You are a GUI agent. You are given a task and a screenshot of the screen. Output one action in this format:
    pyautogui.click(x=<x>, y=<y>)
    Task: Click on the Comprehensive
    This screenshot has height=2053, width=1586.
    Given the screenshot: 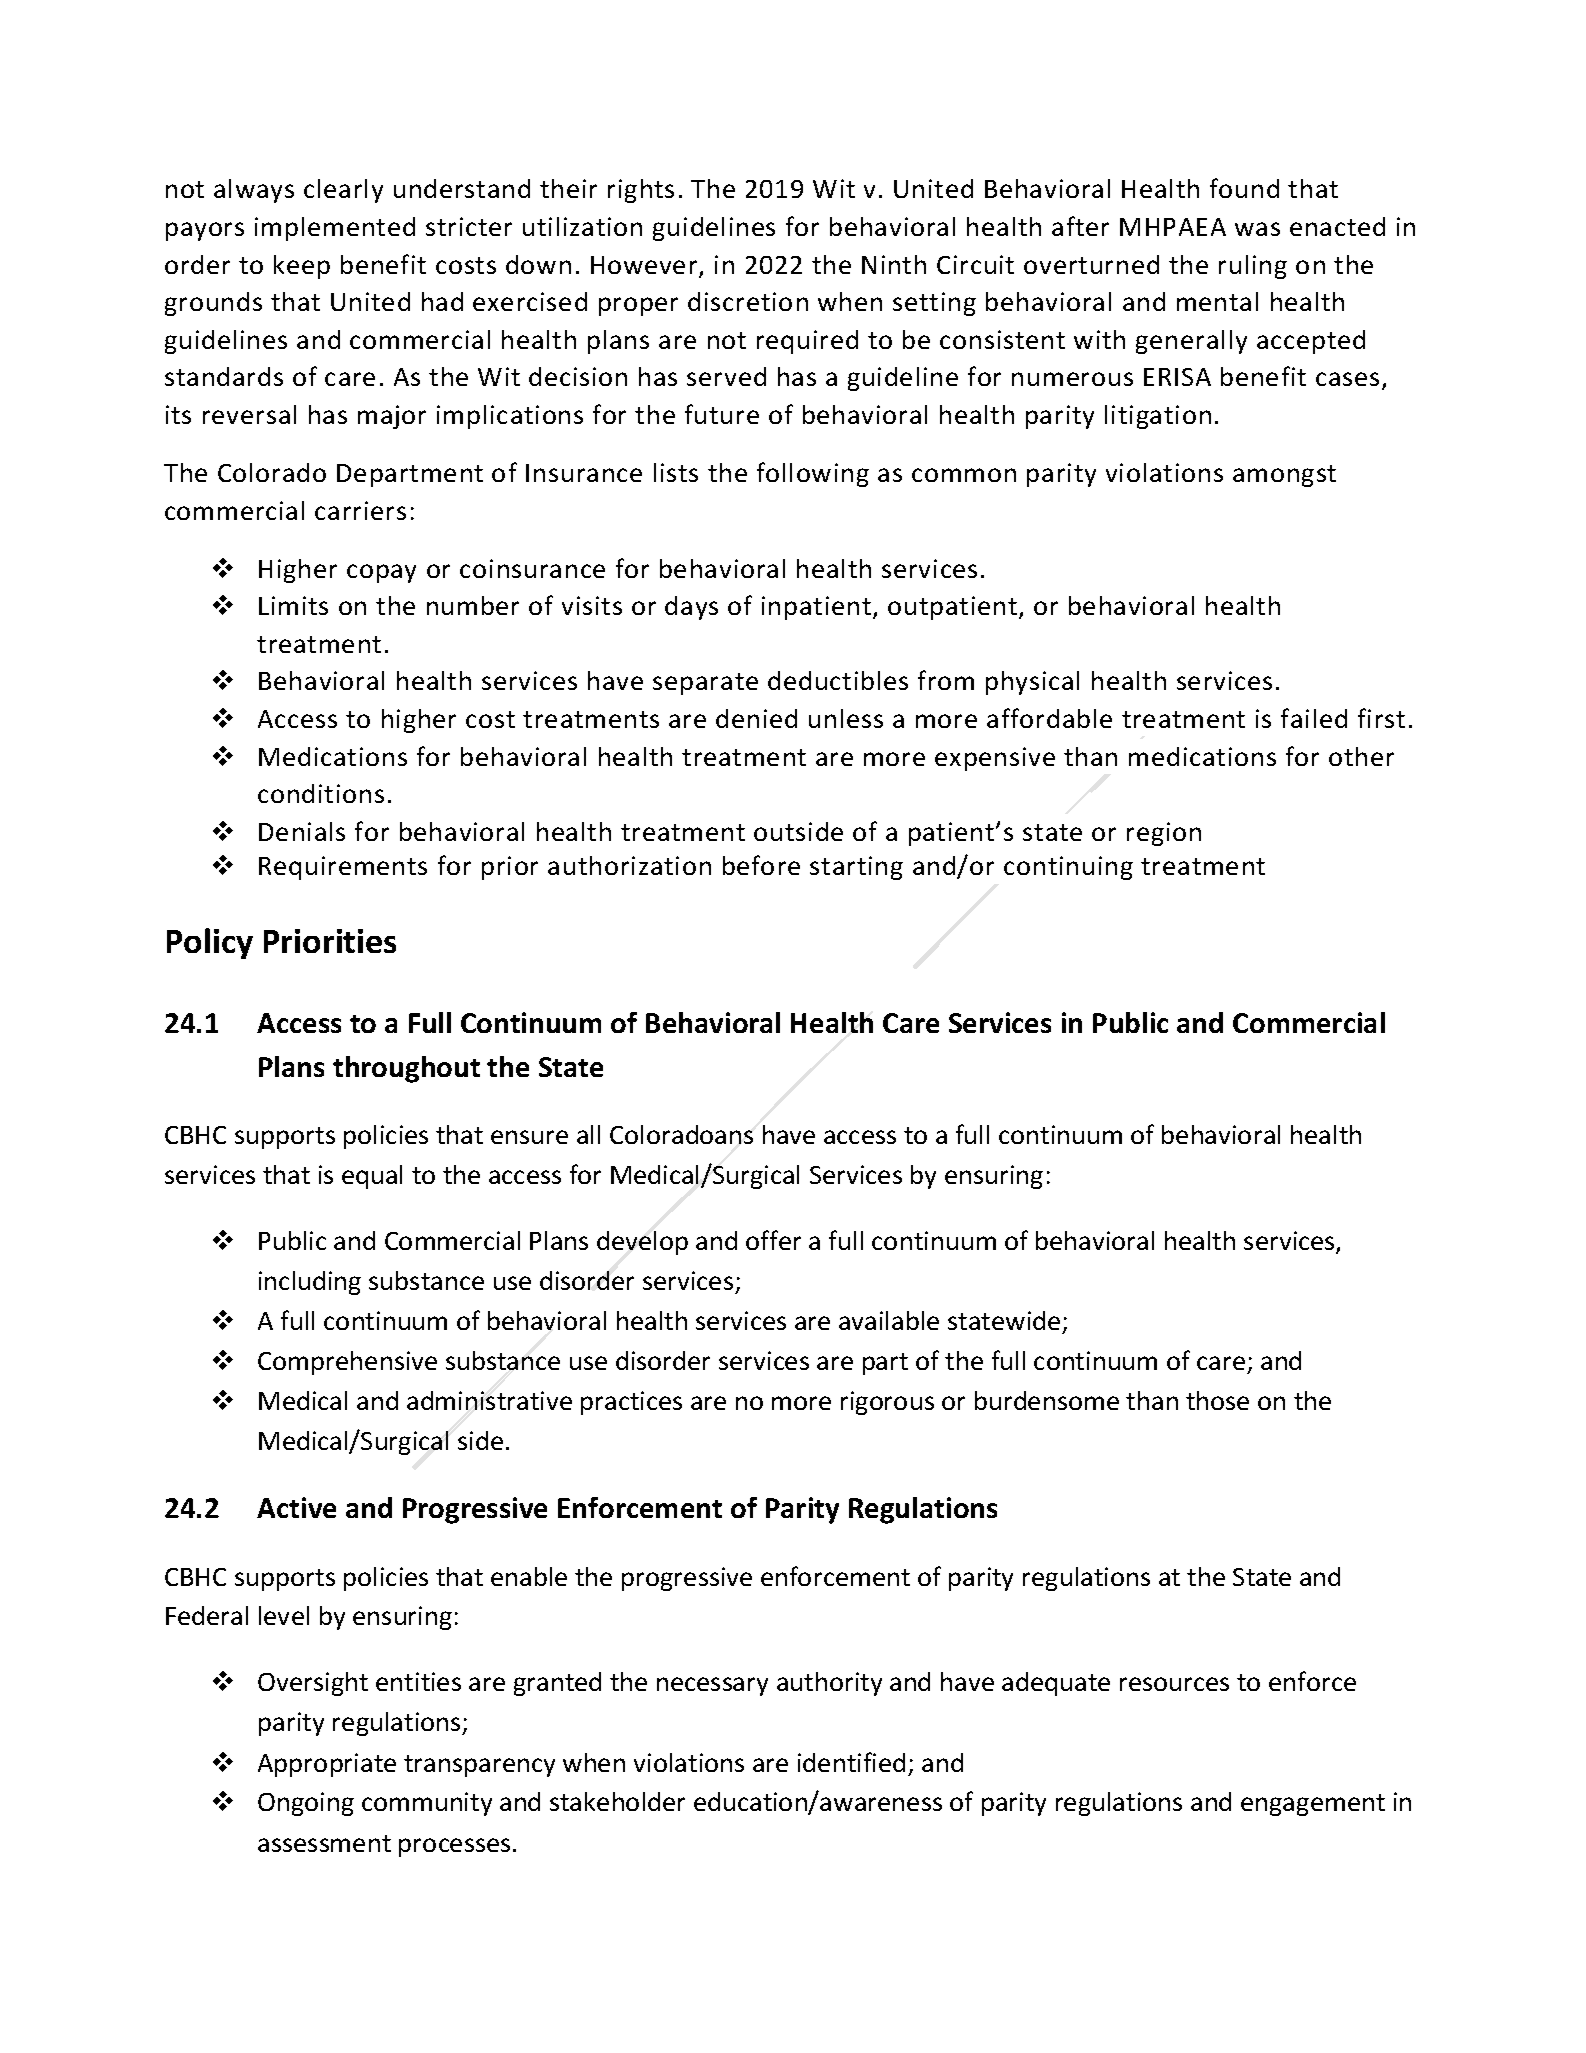 What is the action you would take?
    pyautogui.click(x=347, y=1363)
